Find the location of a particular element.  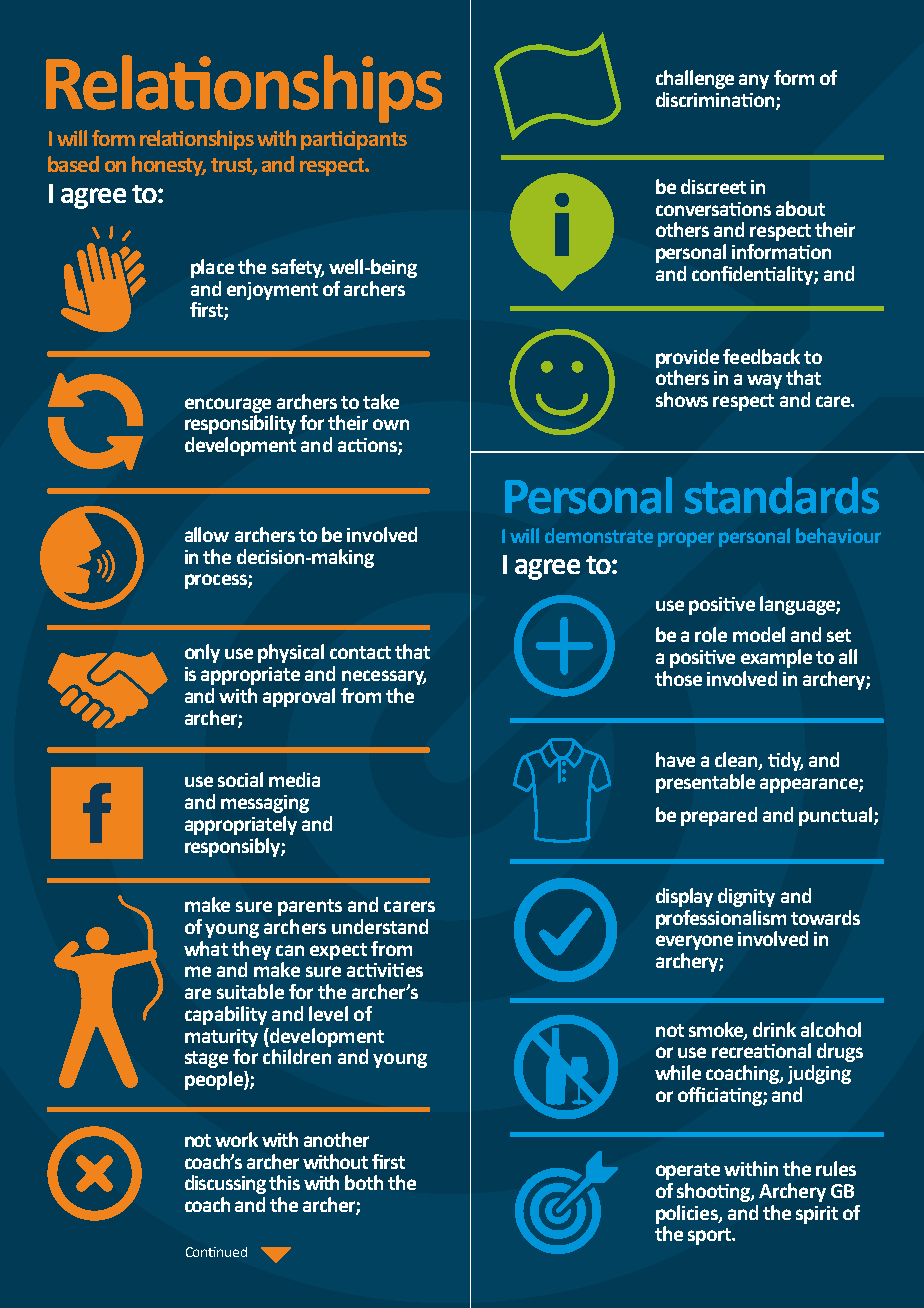

discrimination is located at coordinates (716, 101).
